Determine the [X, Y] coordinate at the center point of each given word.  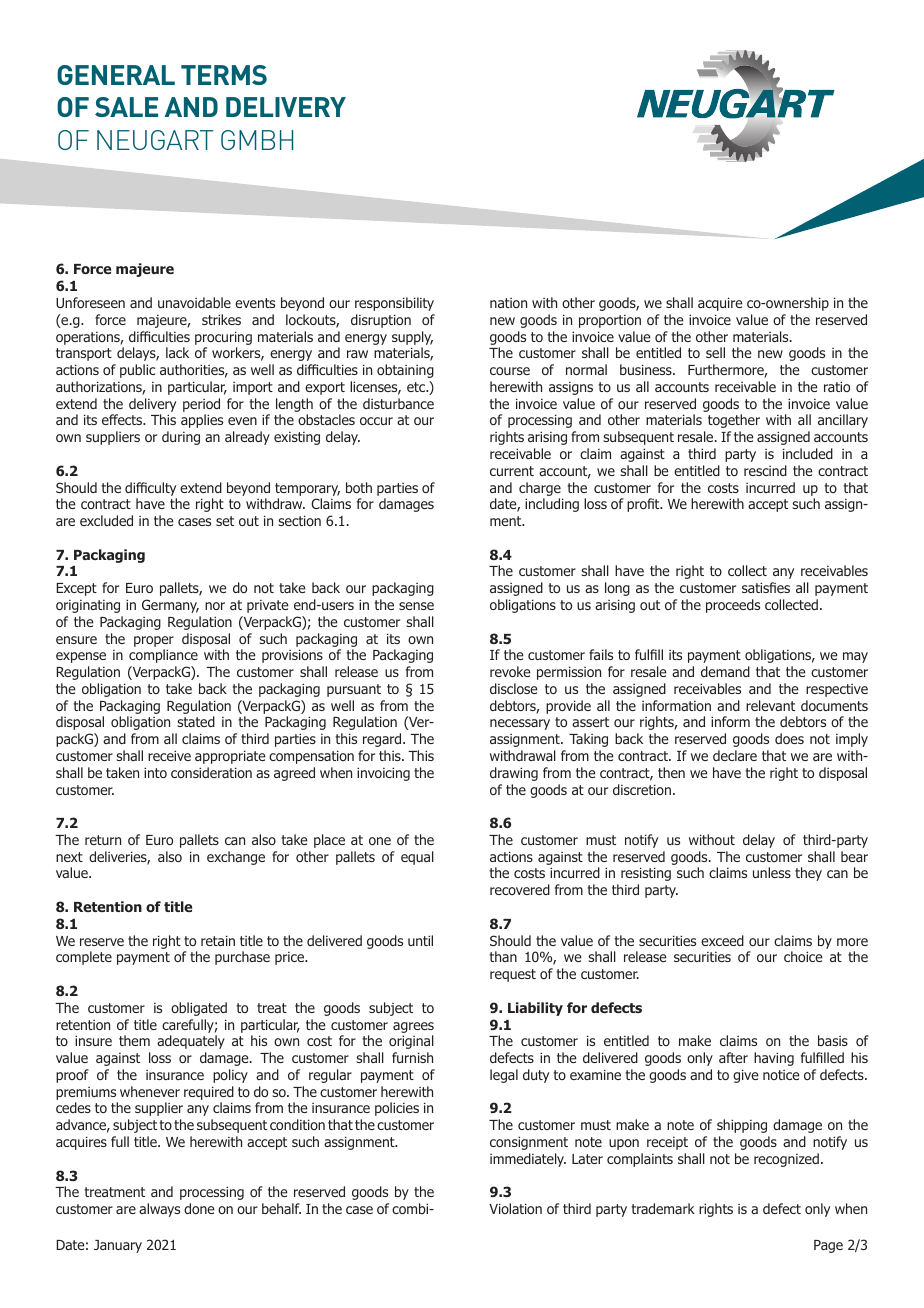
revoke [510, 671]
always [159, 1210]
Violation [515, 1208]
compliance [163, 656]
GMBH [257, 140]
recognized [786, 1160]
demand [725, 671]
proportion [610, 321]
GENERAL [116, 75]
